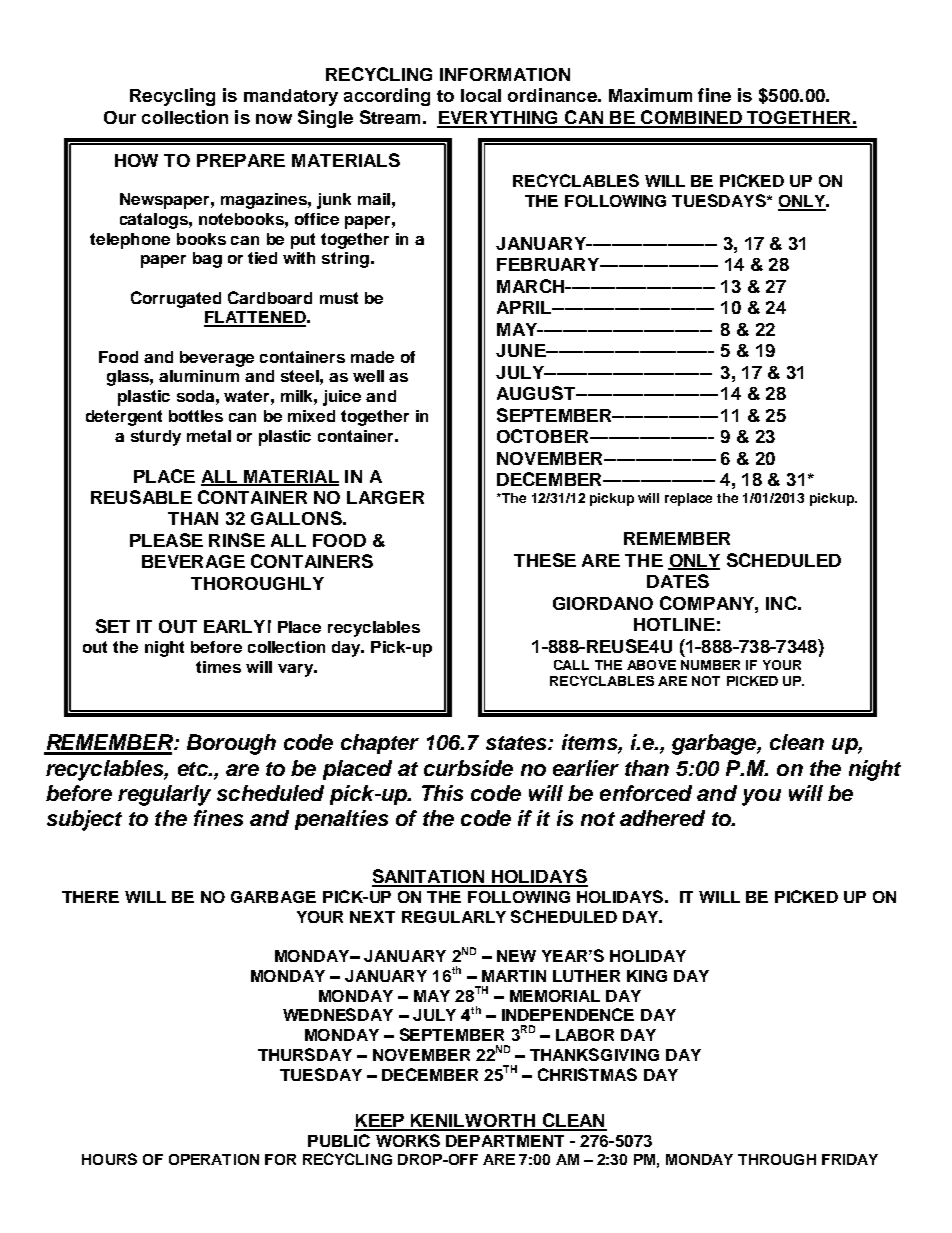  What do you see at coordinates (214, 1159) in the screenshot?
I see `OPERATION` at bounding box center [214, 1159].
